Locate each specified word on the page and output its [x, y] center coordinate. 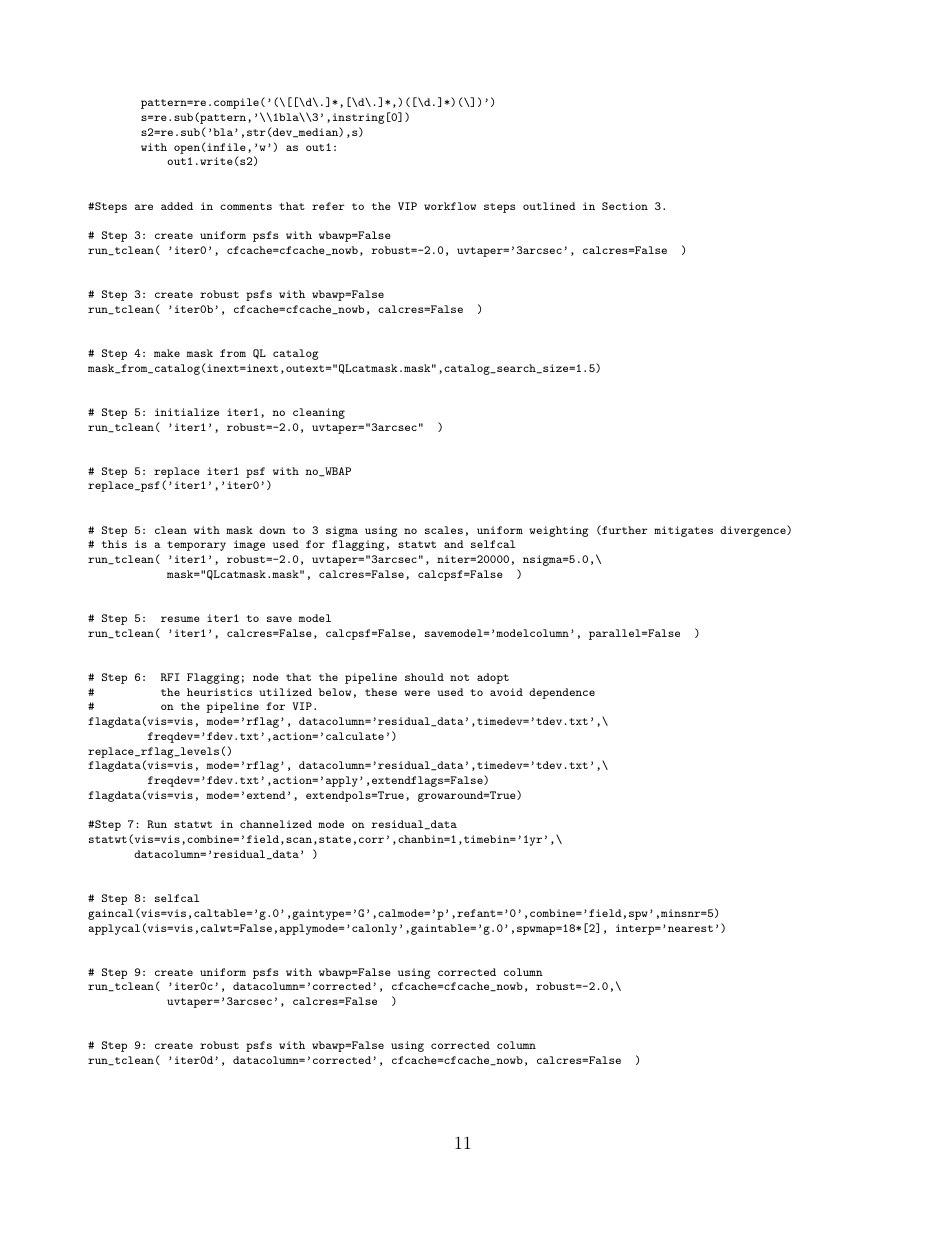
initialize [187, 412]
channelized [276, 824]
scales [444, 530]
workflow [450, 206]
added [177, 206]
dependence [562, 693]
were [417, 693]
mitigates [683, 531]
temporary [196, 546]
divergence [754, 531]
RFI [170, 677]
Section [625, 206]
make [167, 353]
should [424, 677]
